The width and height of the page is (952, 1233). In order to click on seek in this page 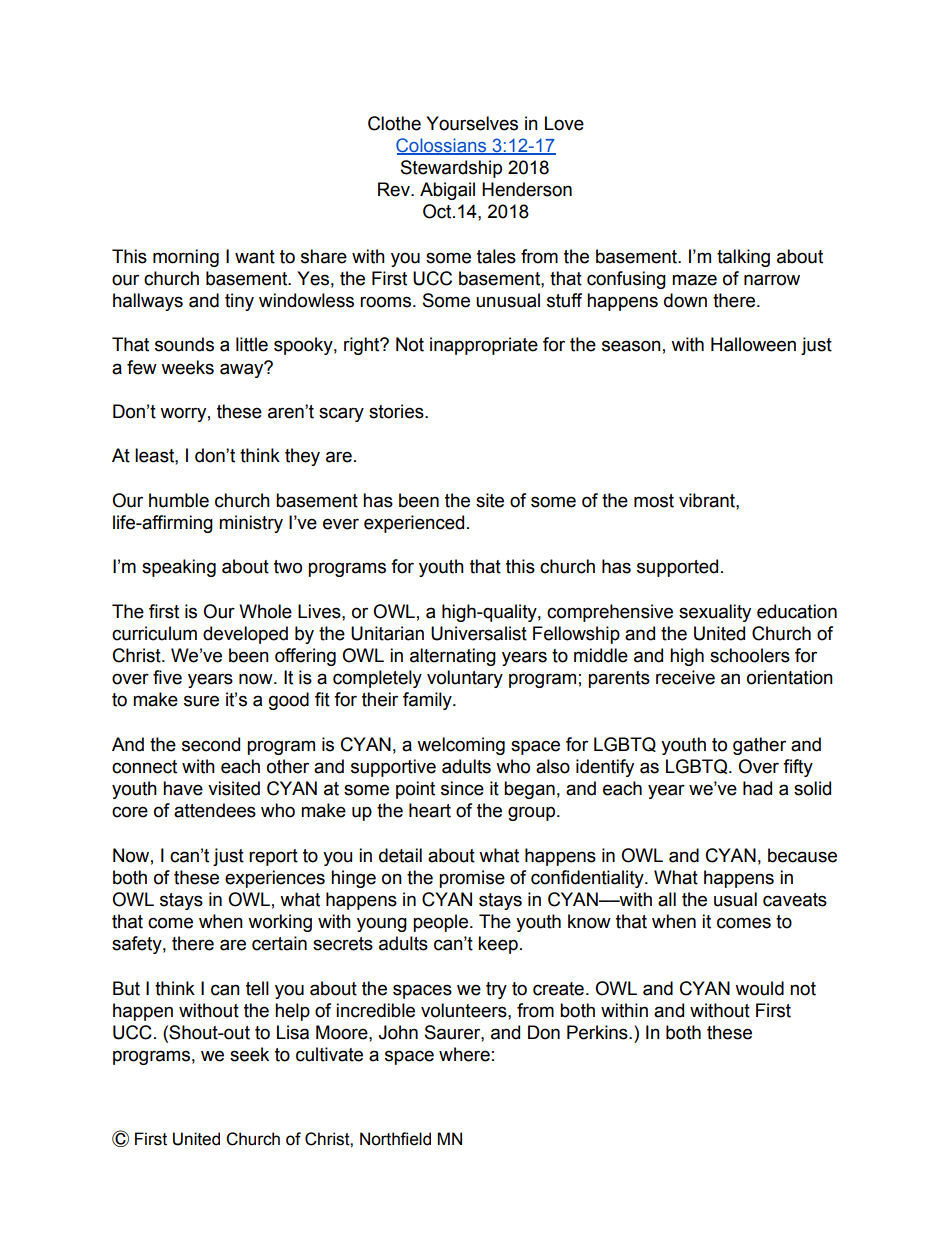, I will do `click(249, 1054)`.
